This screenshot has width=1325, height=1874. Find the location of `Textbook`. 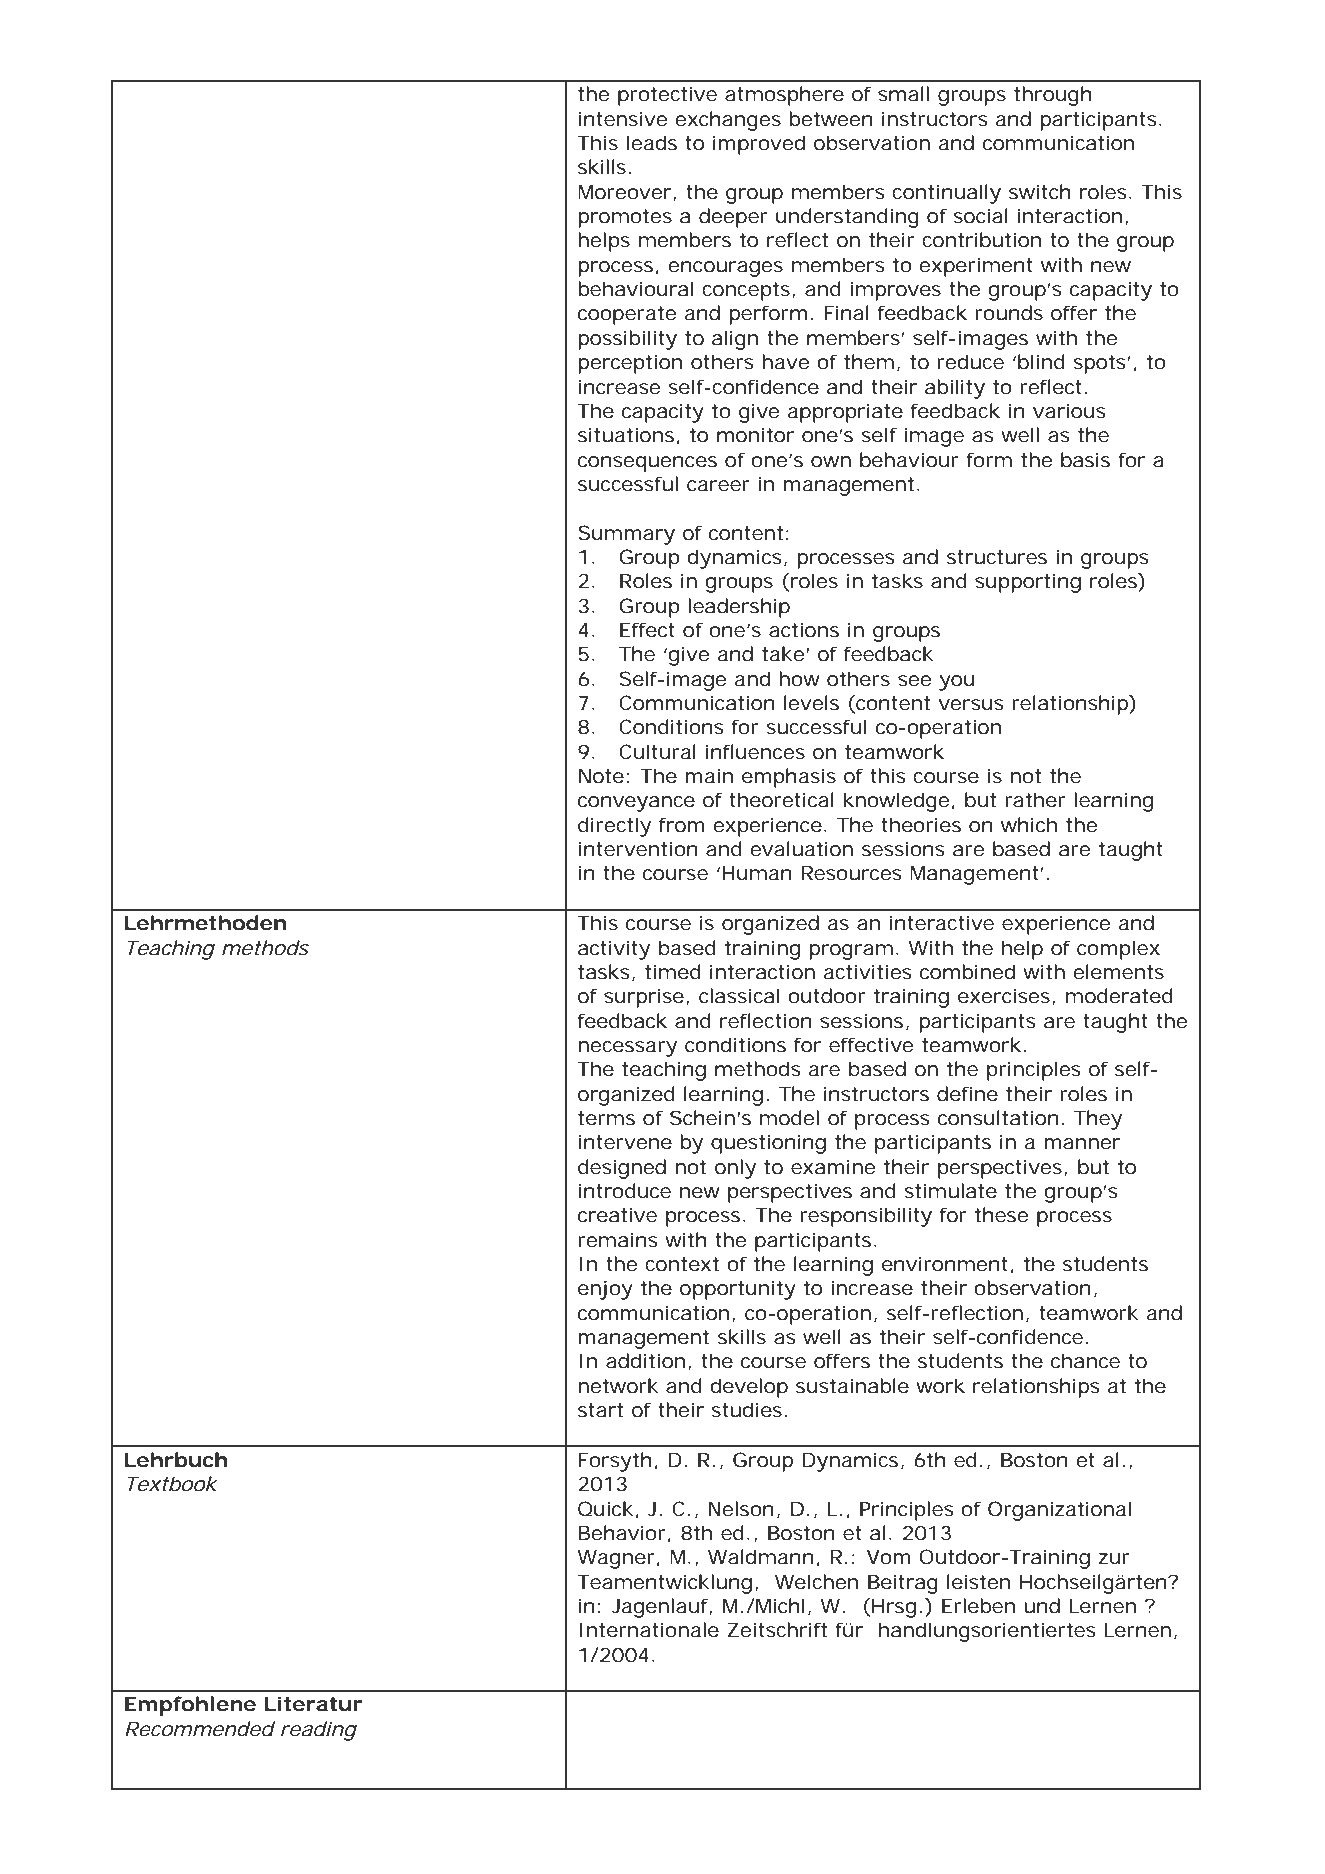

Textbook is located at coordinates (172, 1484).
